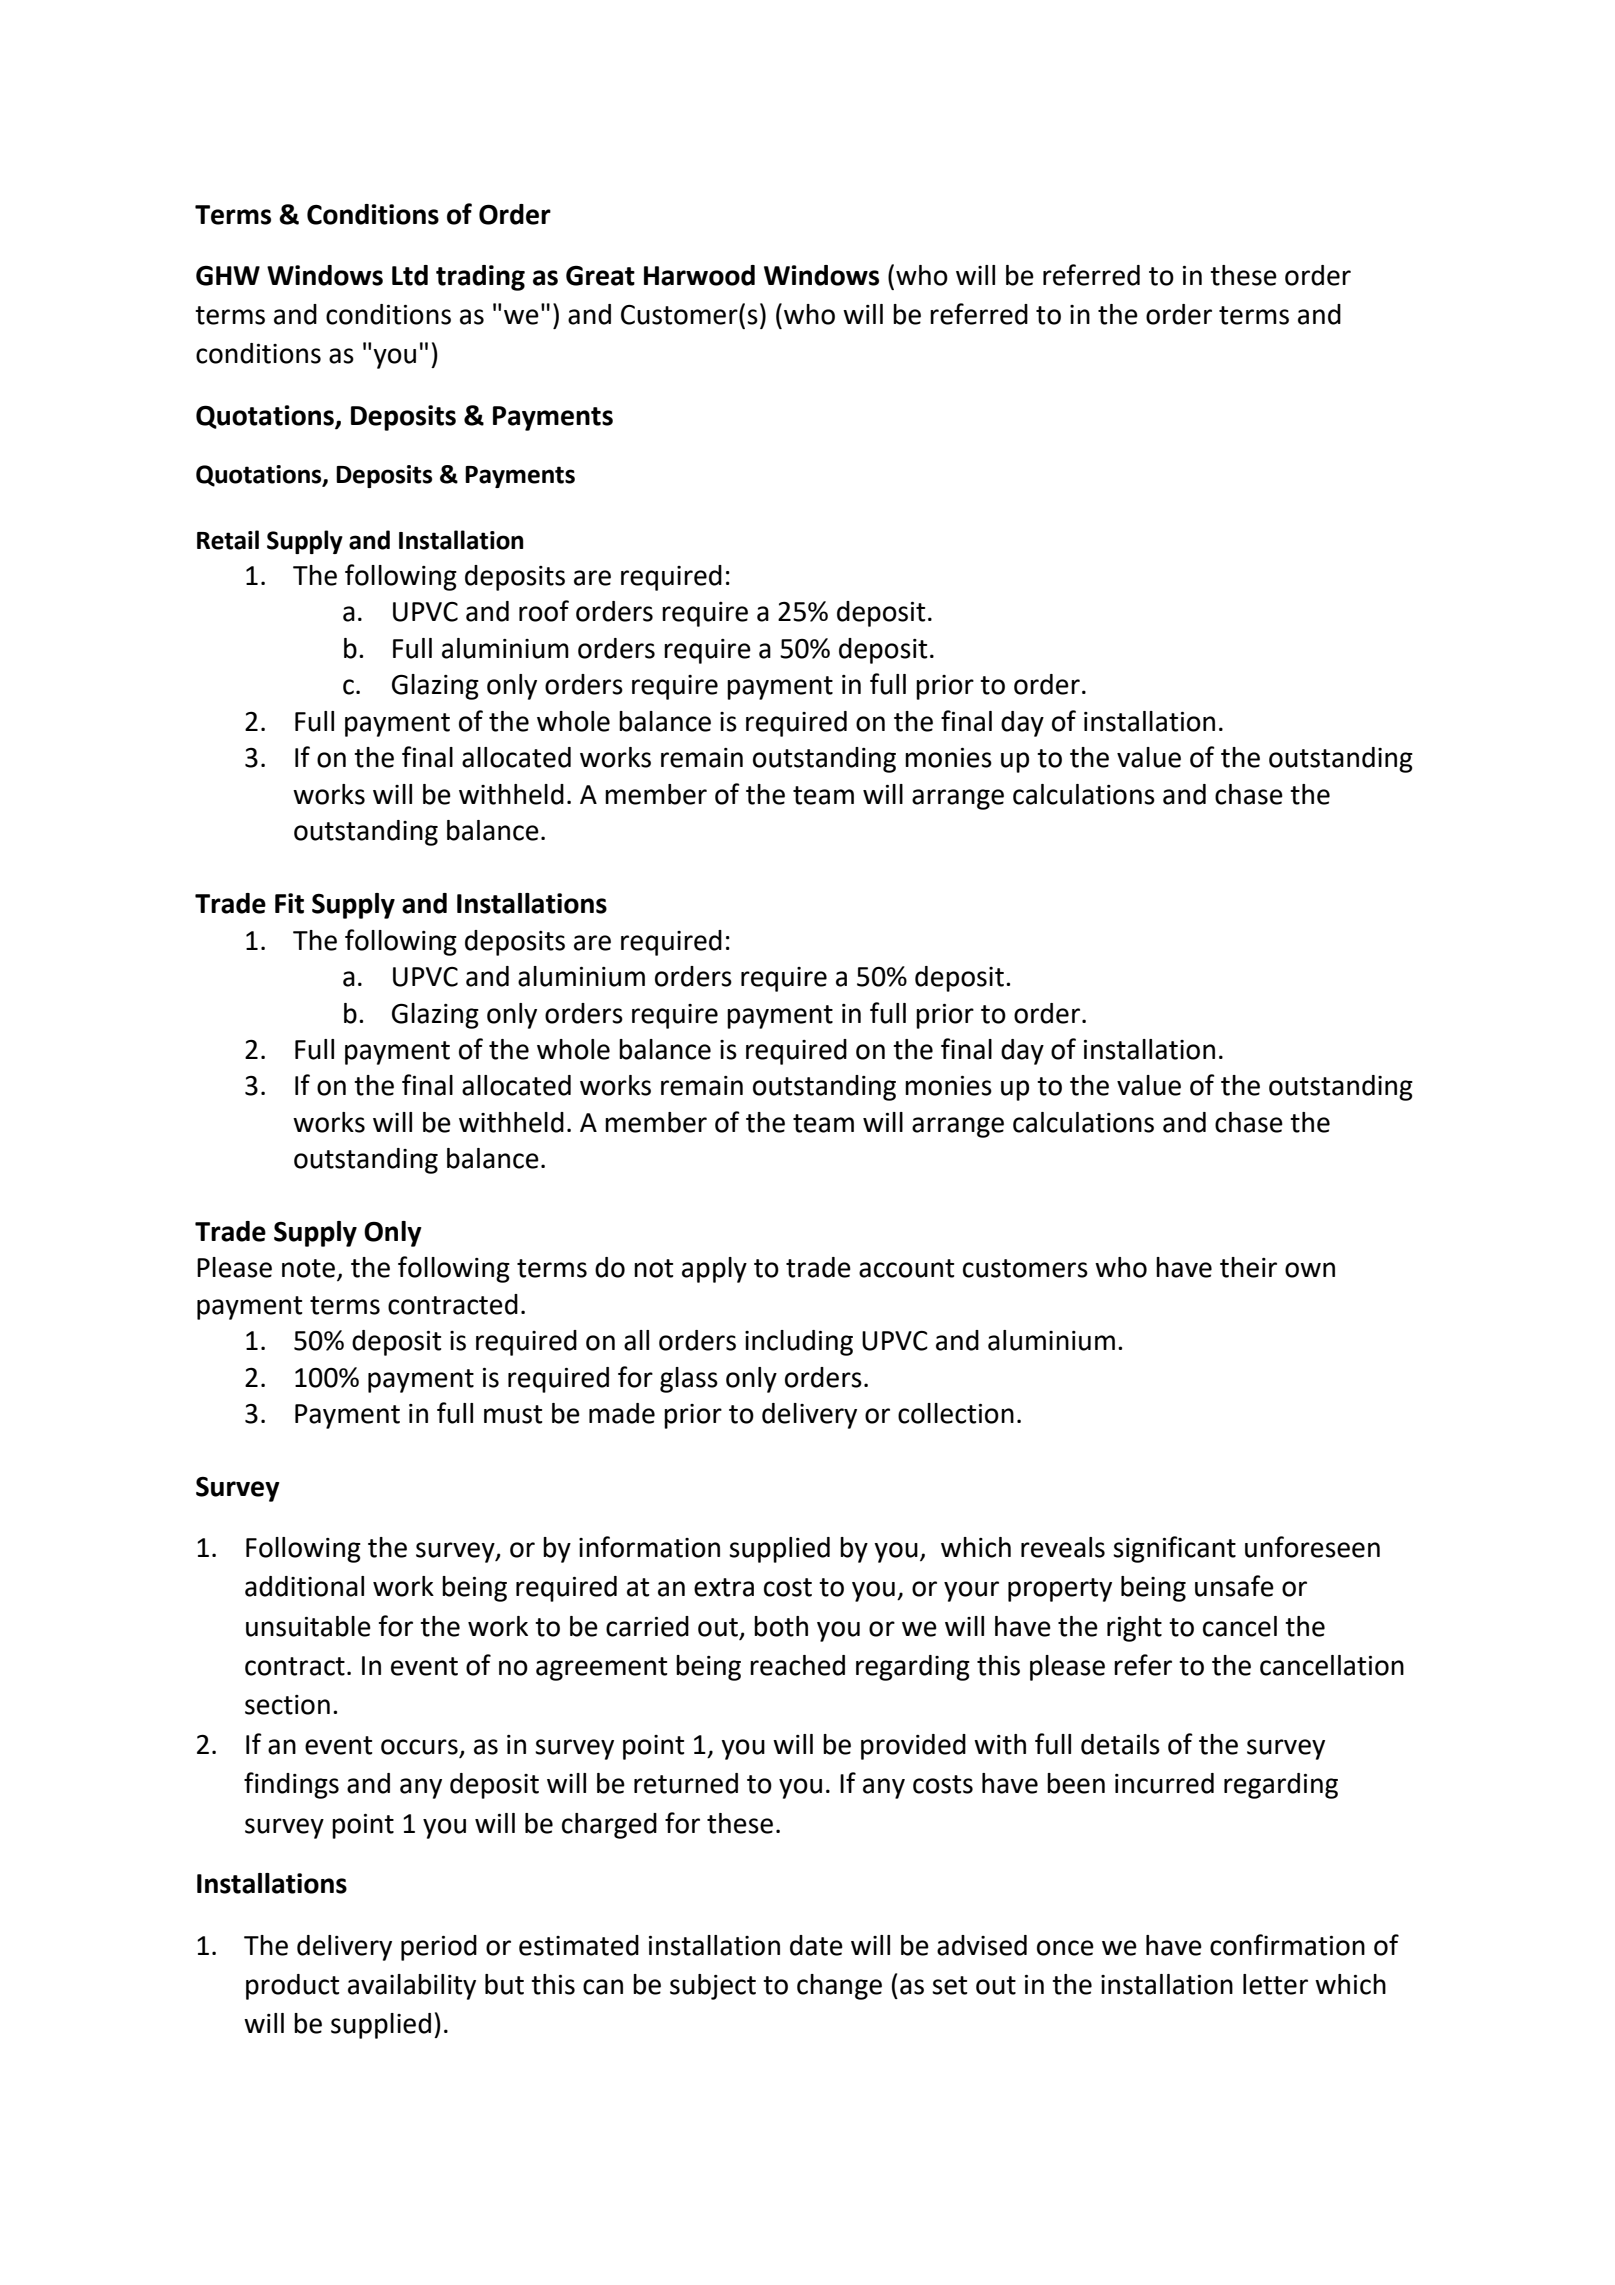 Image resolution: width=1615 pixels, height=2285 pixels. I want to click on Harwood, so click(699, 275).
